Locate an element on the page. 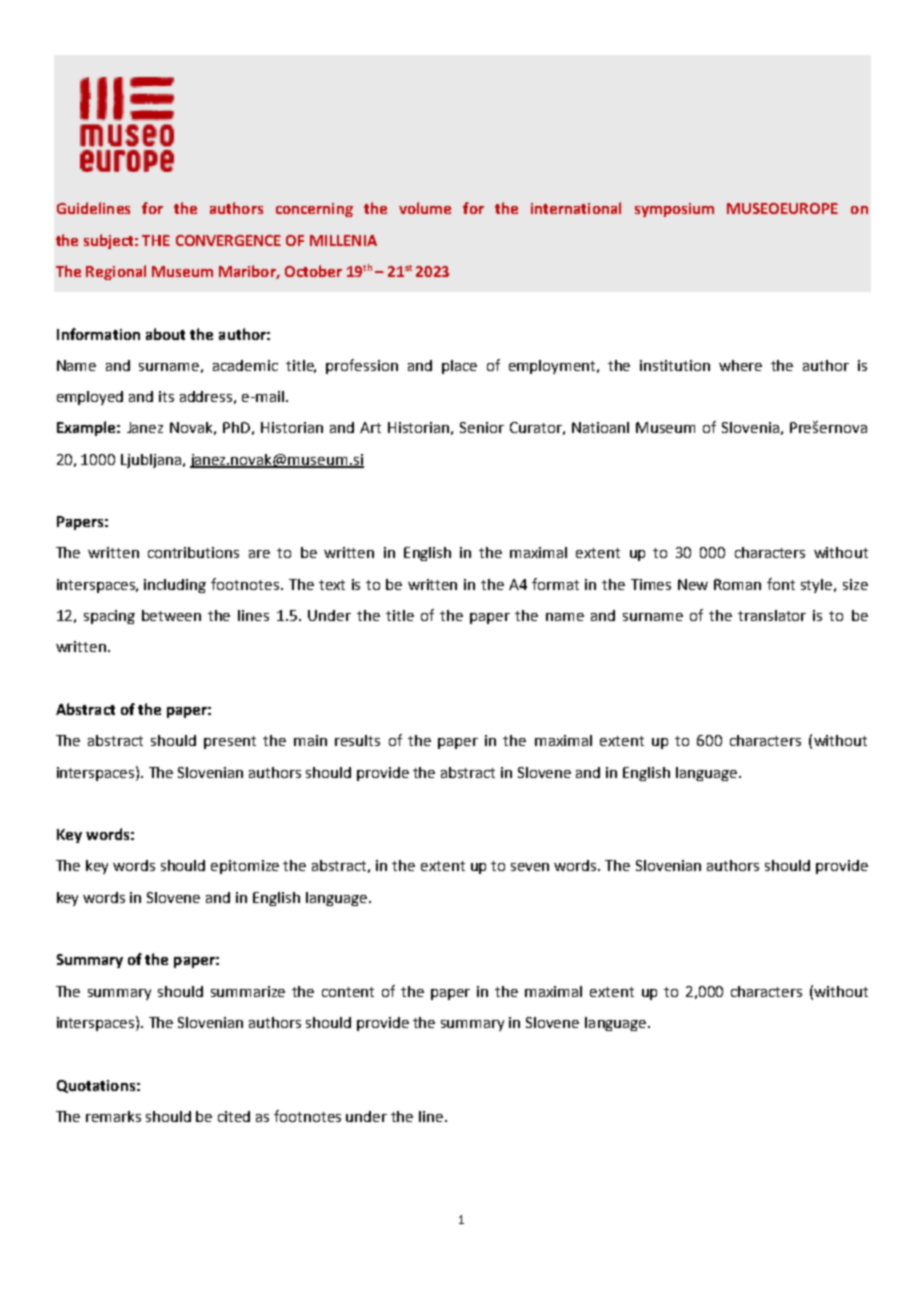 The width and height of the image is (924, 1308). symposium is located at coordinates (674, 210).
